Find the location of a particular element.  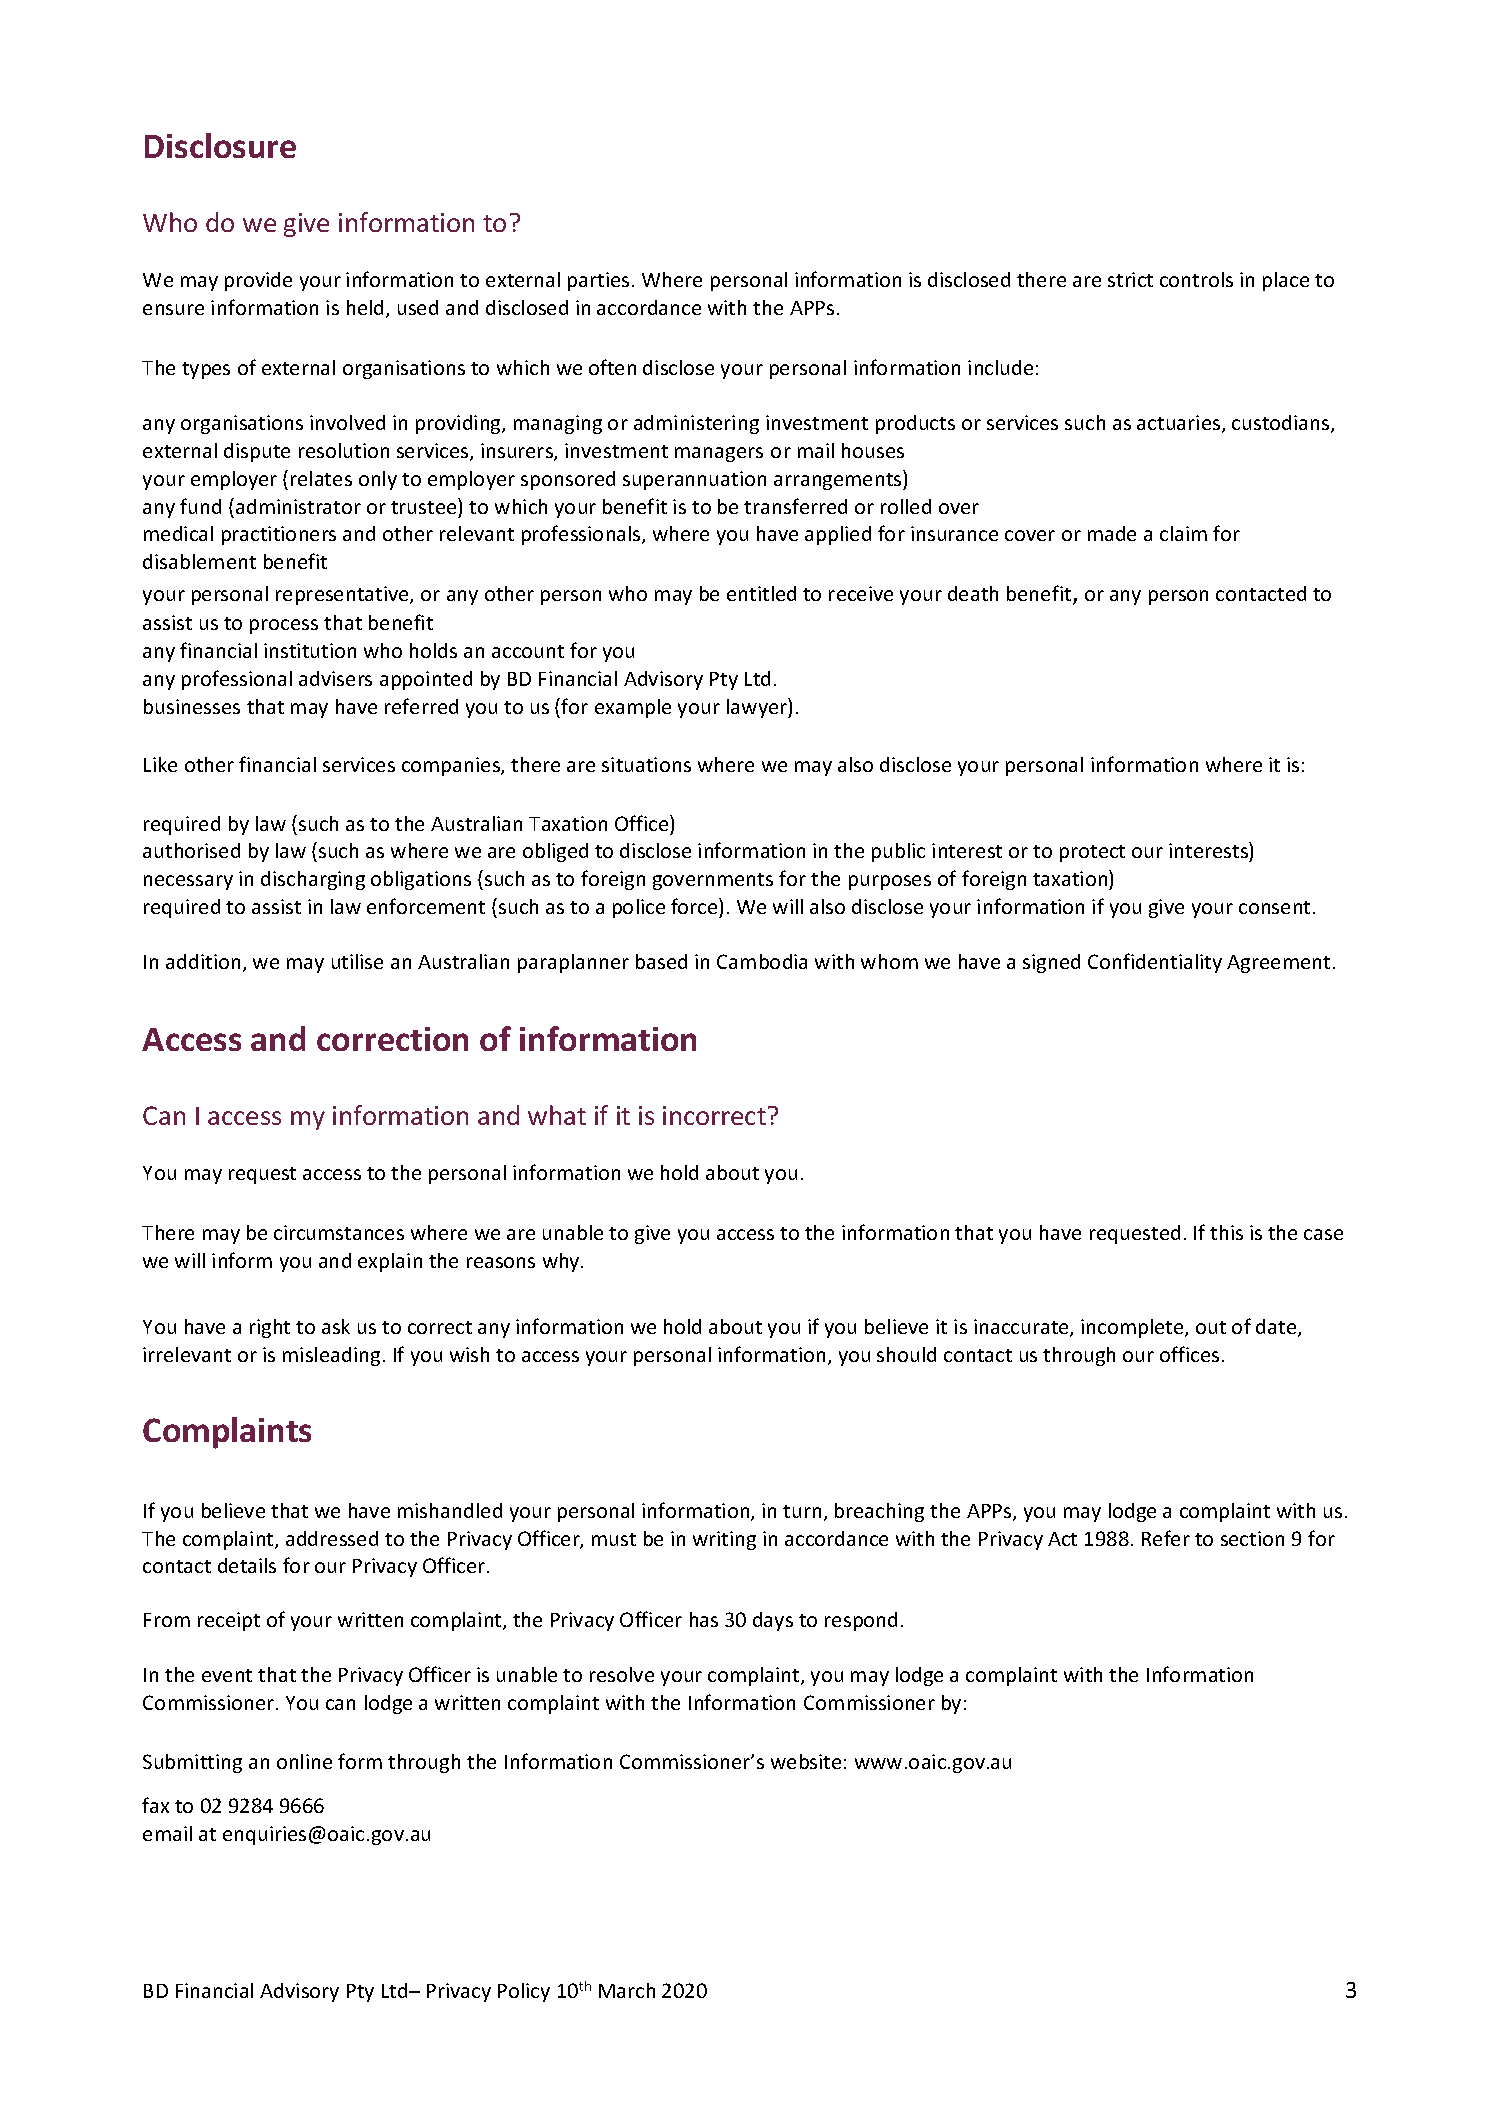

controls is located at coordinates (1196, 279).
